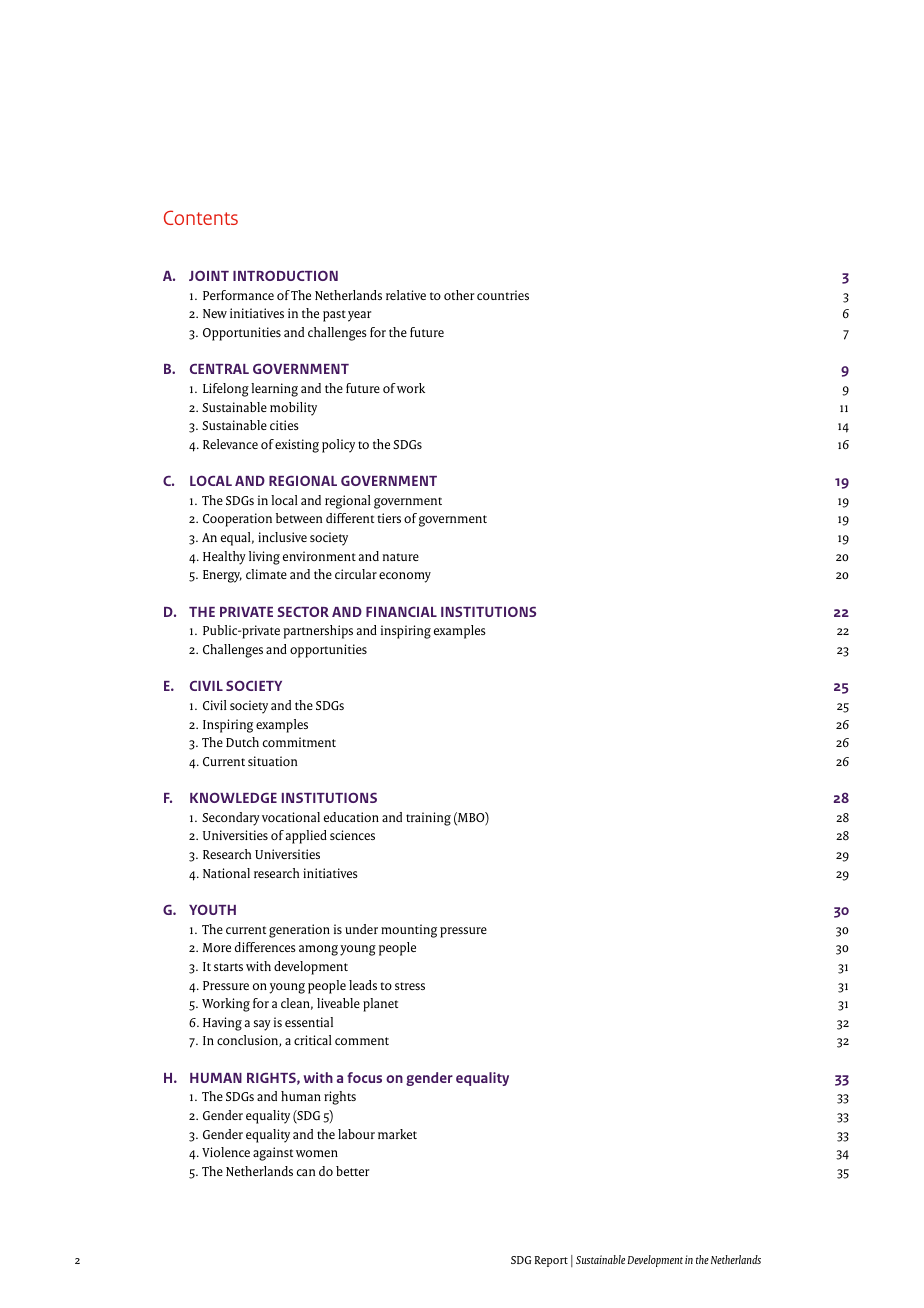 This document has height=1308, width=924. What do you see at coordinates (226, 1152) in the document?
I see `Violence` at bounding box center [226, 1152].
